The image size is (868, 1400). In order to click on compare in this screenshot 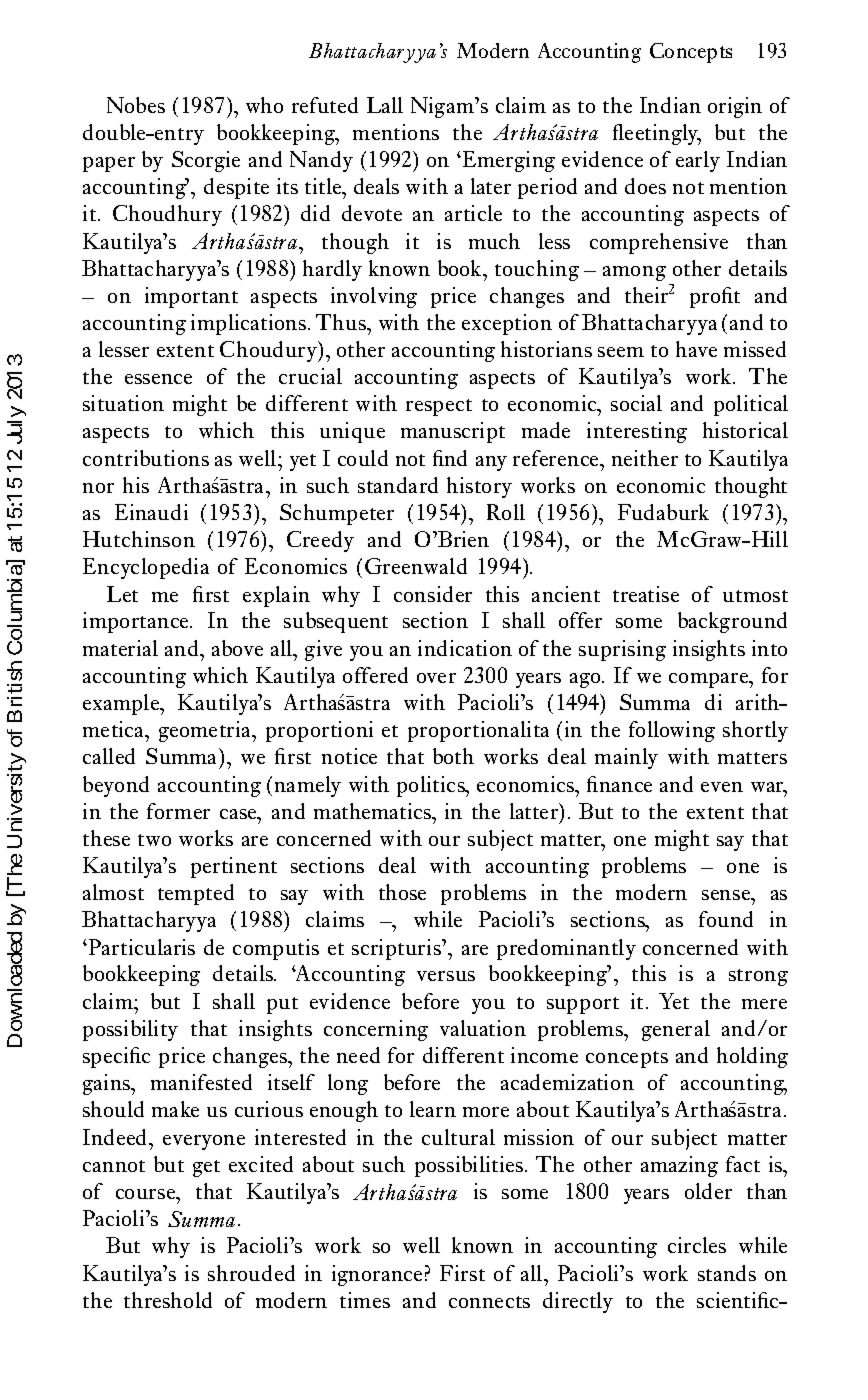, I will do `click(710, 680)`.
